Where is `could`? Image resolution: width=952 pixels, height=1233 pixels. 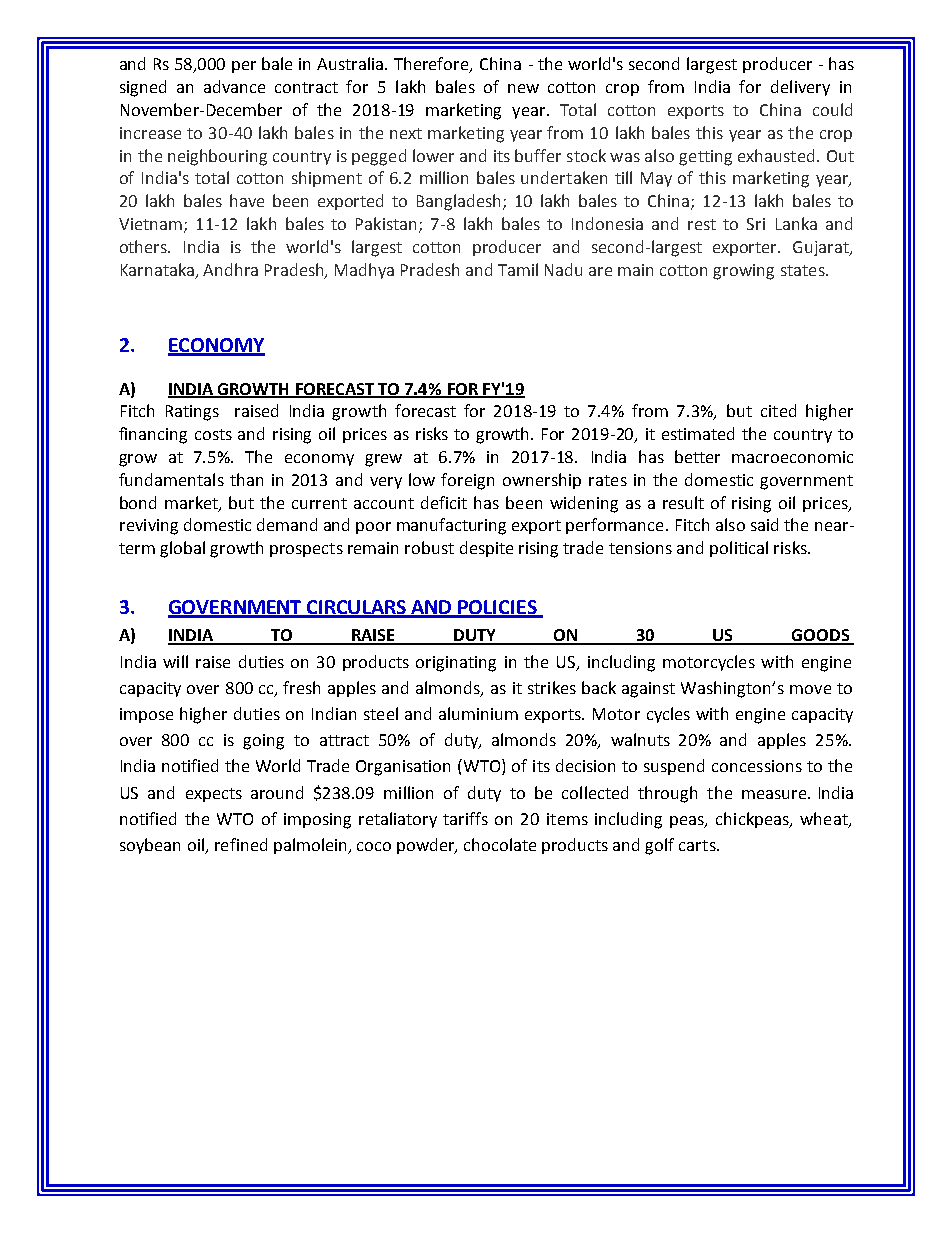 could is located at coordinates (832, 109).
